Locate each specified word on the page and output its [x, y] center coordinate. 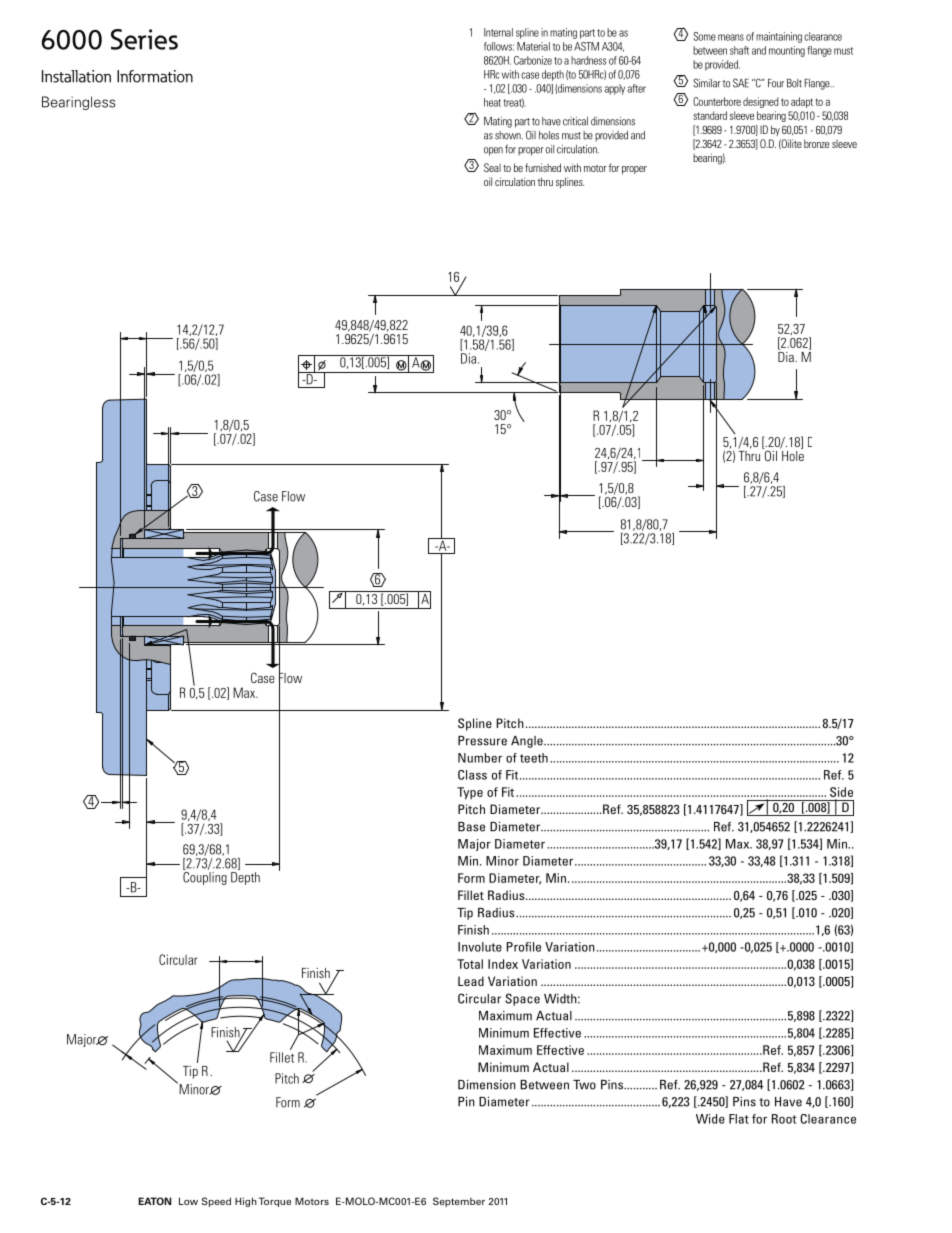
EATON [154, 1201]
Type [470, 793]
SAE [741, 83]
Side [841, 792]
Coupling [205, 877]
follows [499, 46]
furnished [543, 167]
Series [144, 39]
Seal [492, 167]
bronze [816, 143]
